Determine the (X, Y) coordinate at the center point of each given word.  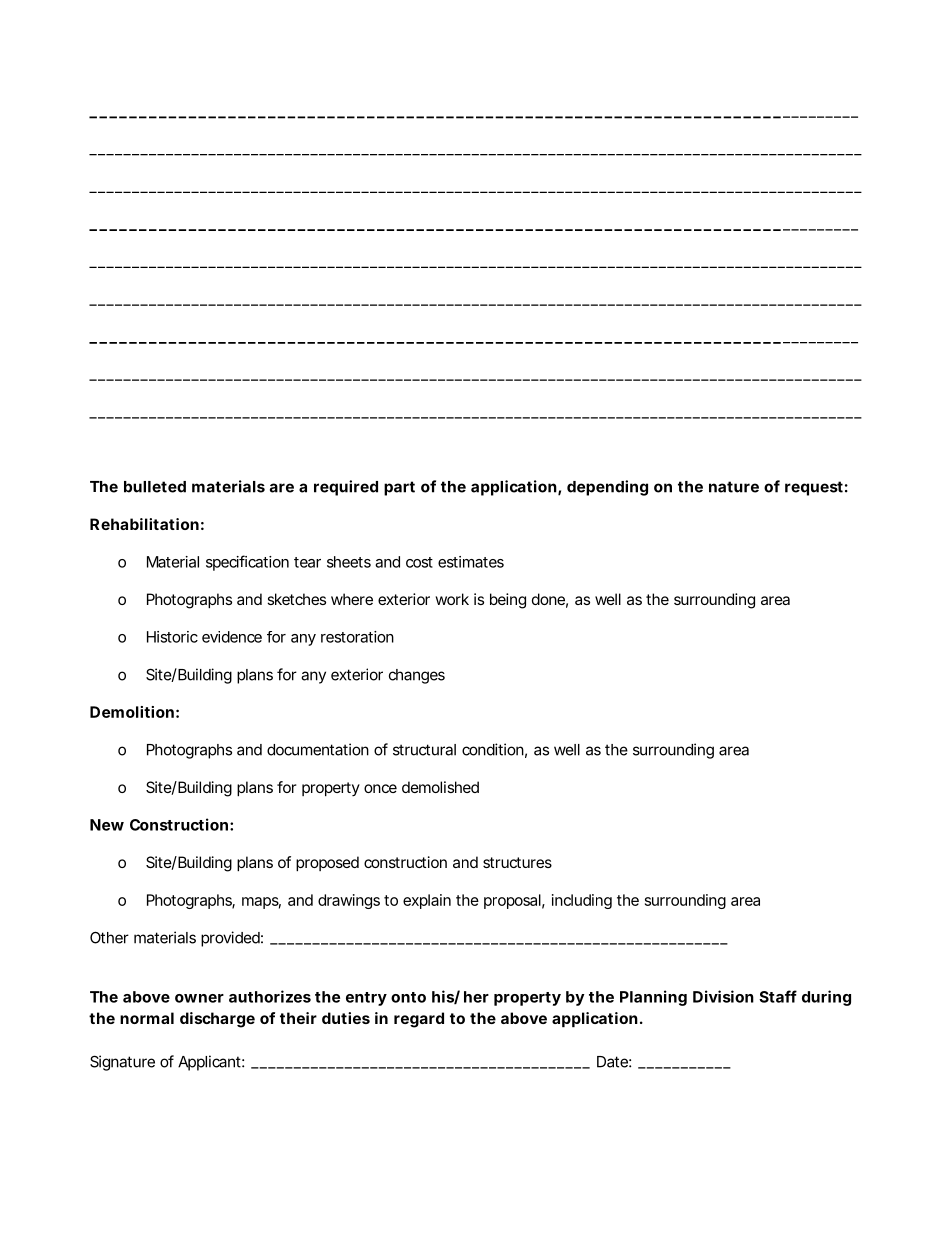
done (550, 600)
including (582, 901)
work (452, 599)
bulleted (155, 487)
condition (494, 750)
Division (723, 996)
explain (427, 901)
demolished (440, 787)
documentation (318, 749)
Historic (172, 637)
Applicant (211, 1063)
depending (607, 488)
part (399, 488)
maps (261, 903)
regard (419, 1020)
